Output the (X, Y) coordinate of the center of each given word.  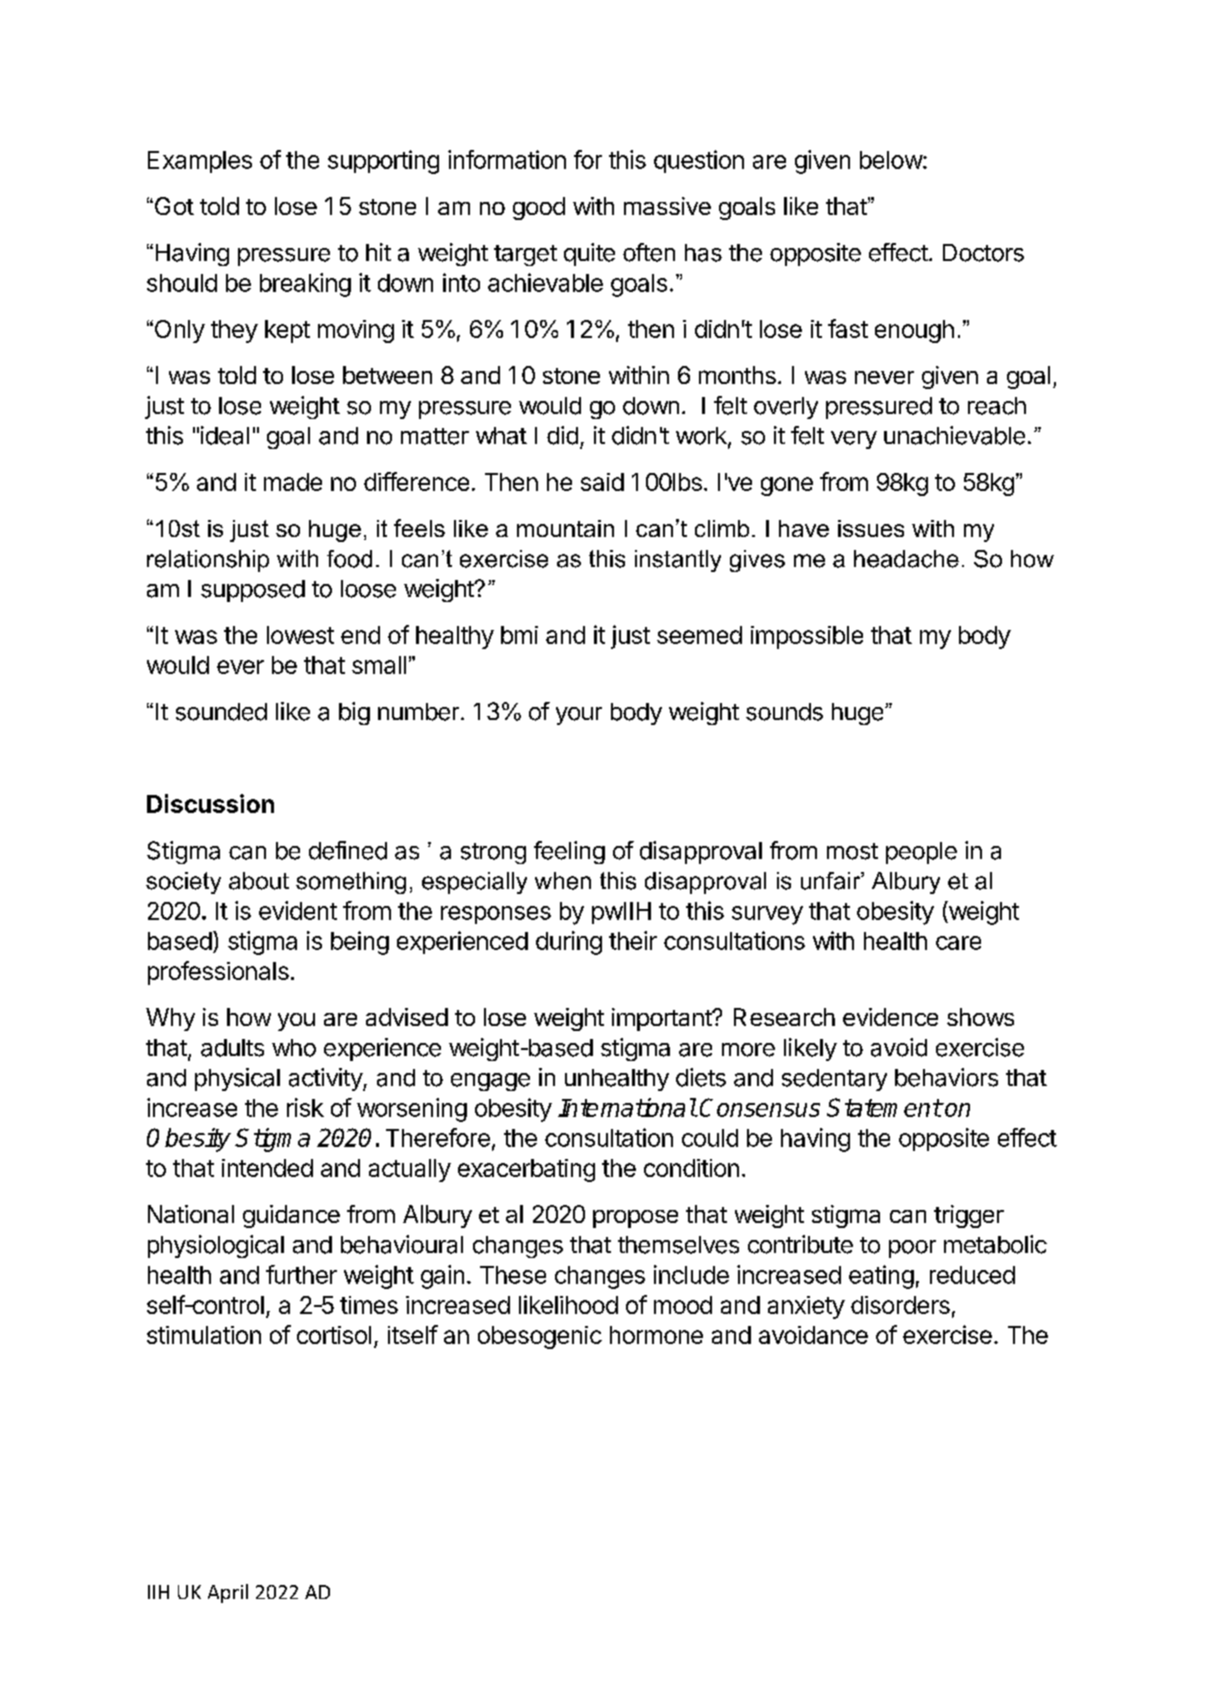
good (539, 208)
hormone (656, 1335)
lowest (300, 635)
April (228, 1593)
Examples (200, 162)
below (892, 160)
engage (490, 1082)
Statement (884, 1107)
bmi (519, 635)
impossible (807, 637)
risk (305, 1107)
